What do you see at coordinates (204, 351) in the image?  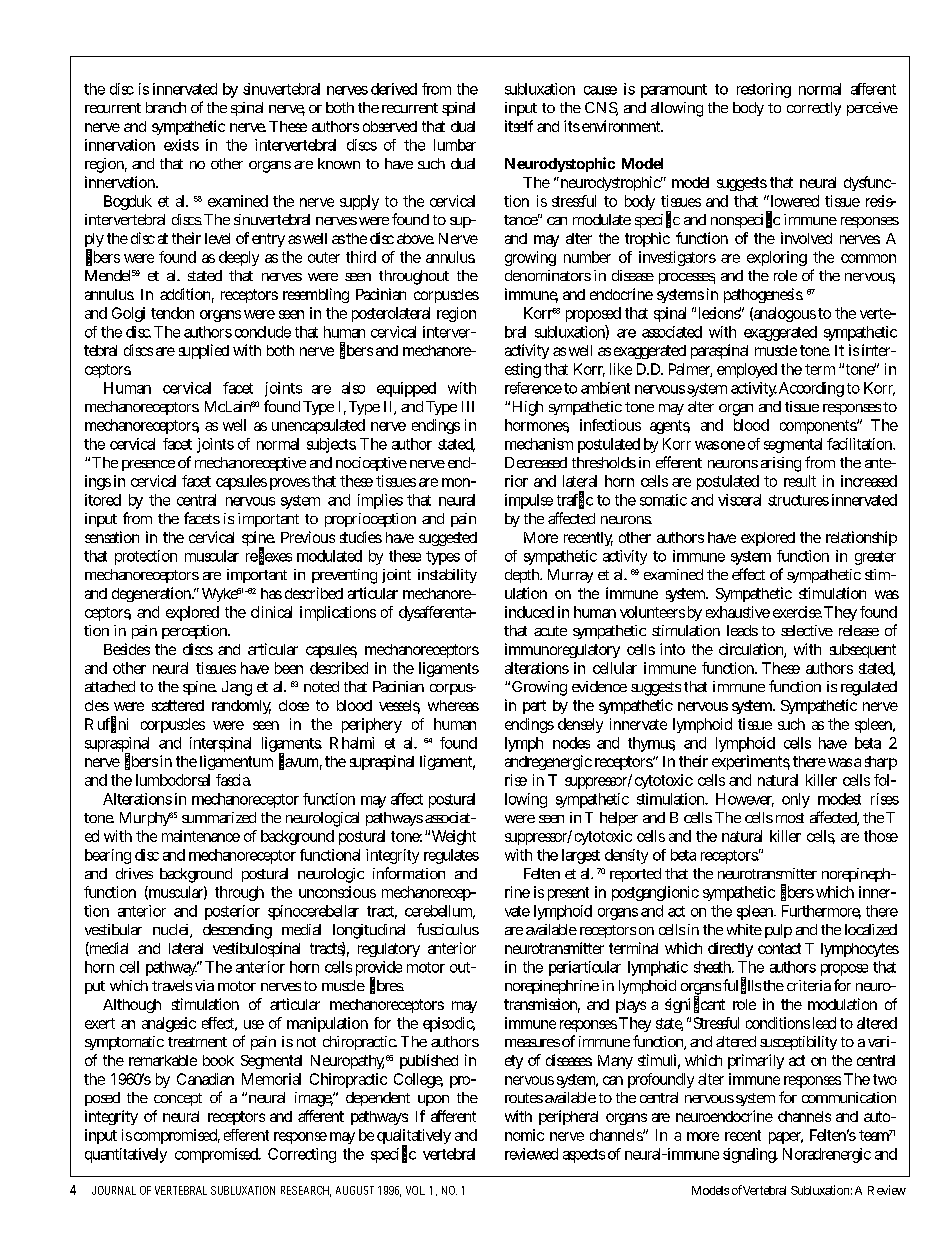 I see `supplied` at bounding box center [204, 351].
